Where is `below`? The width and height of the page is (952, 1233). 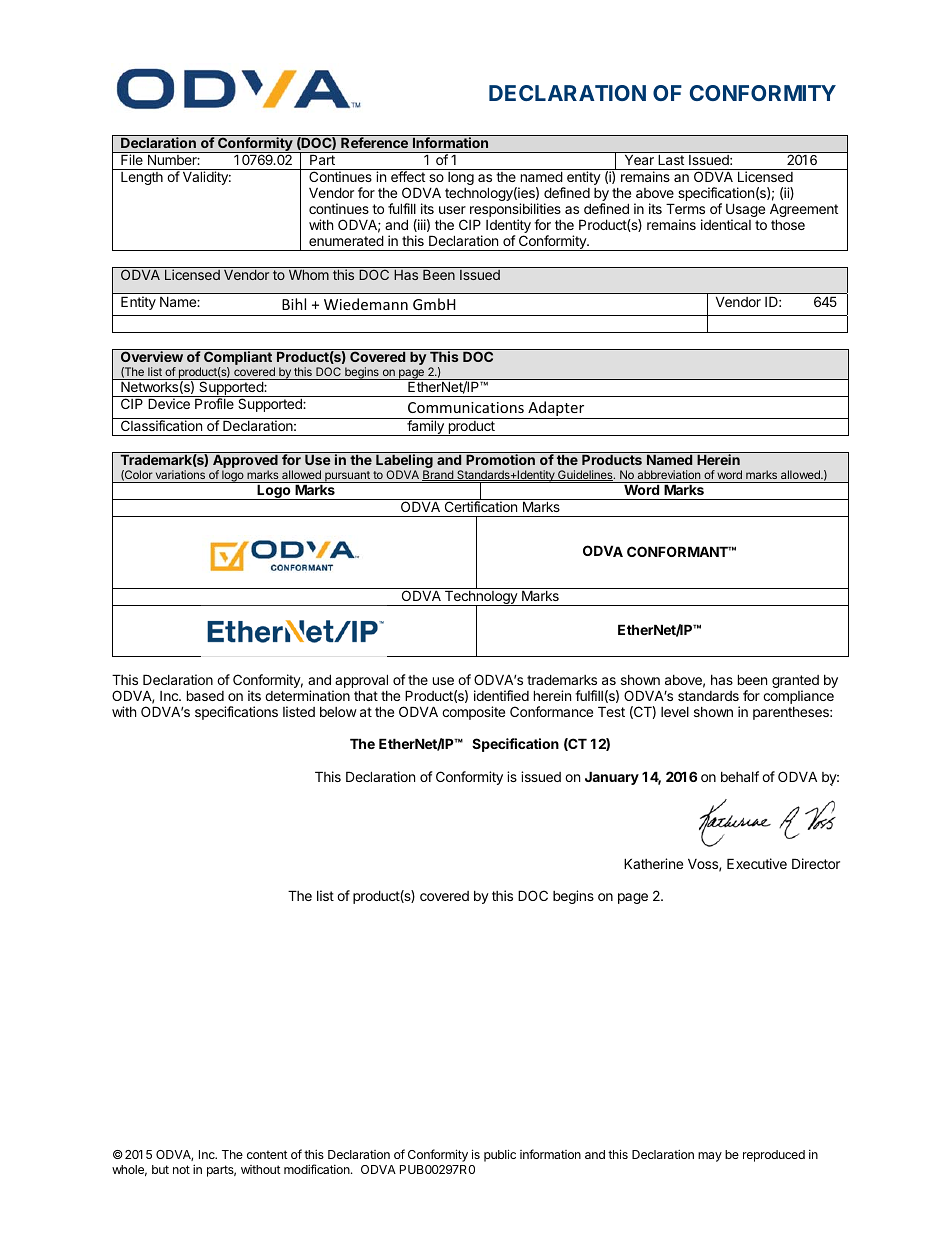 below is located at coordinates (338, 712).
